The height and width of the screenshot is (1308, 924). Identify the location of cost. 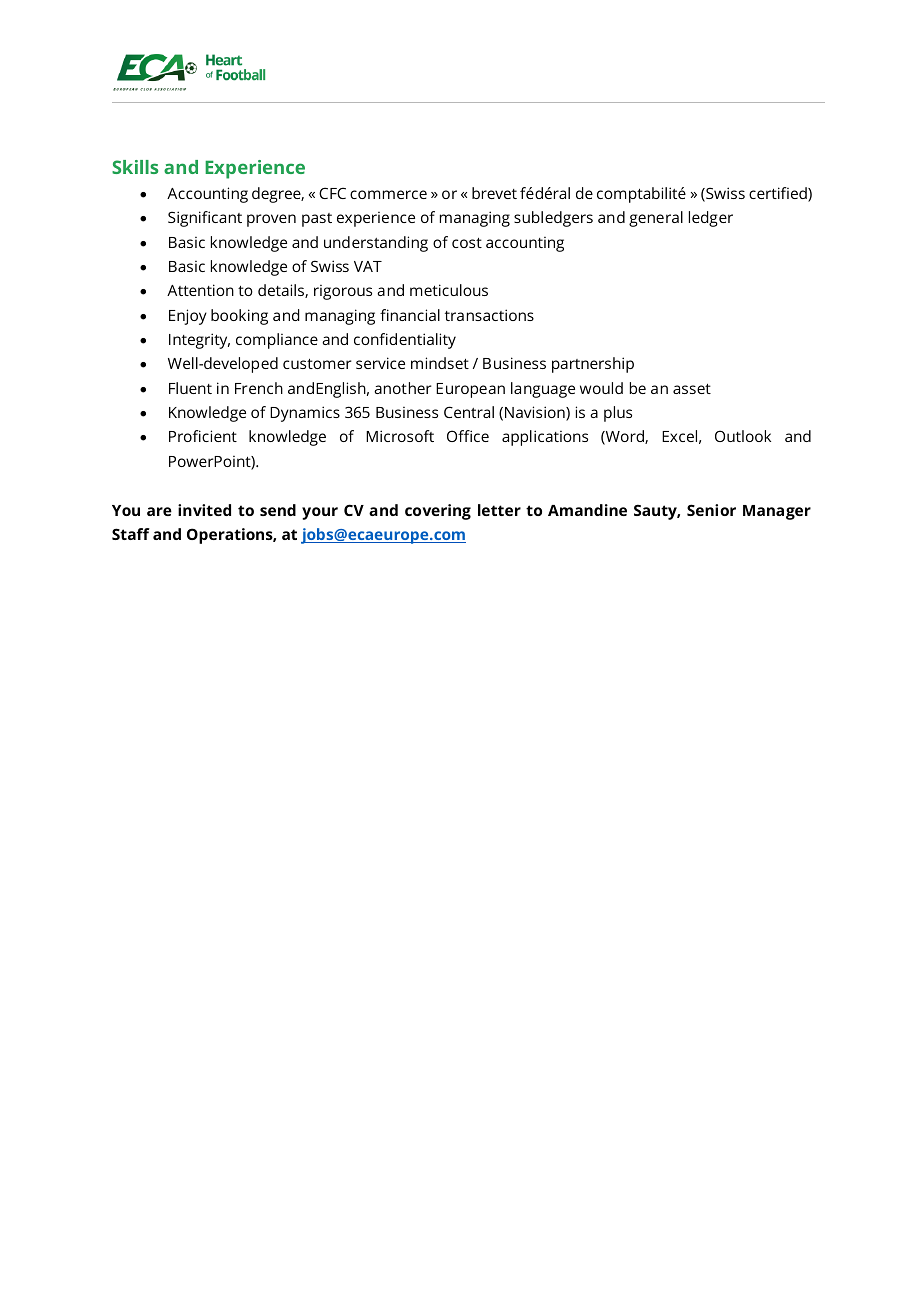
(467, 243).
